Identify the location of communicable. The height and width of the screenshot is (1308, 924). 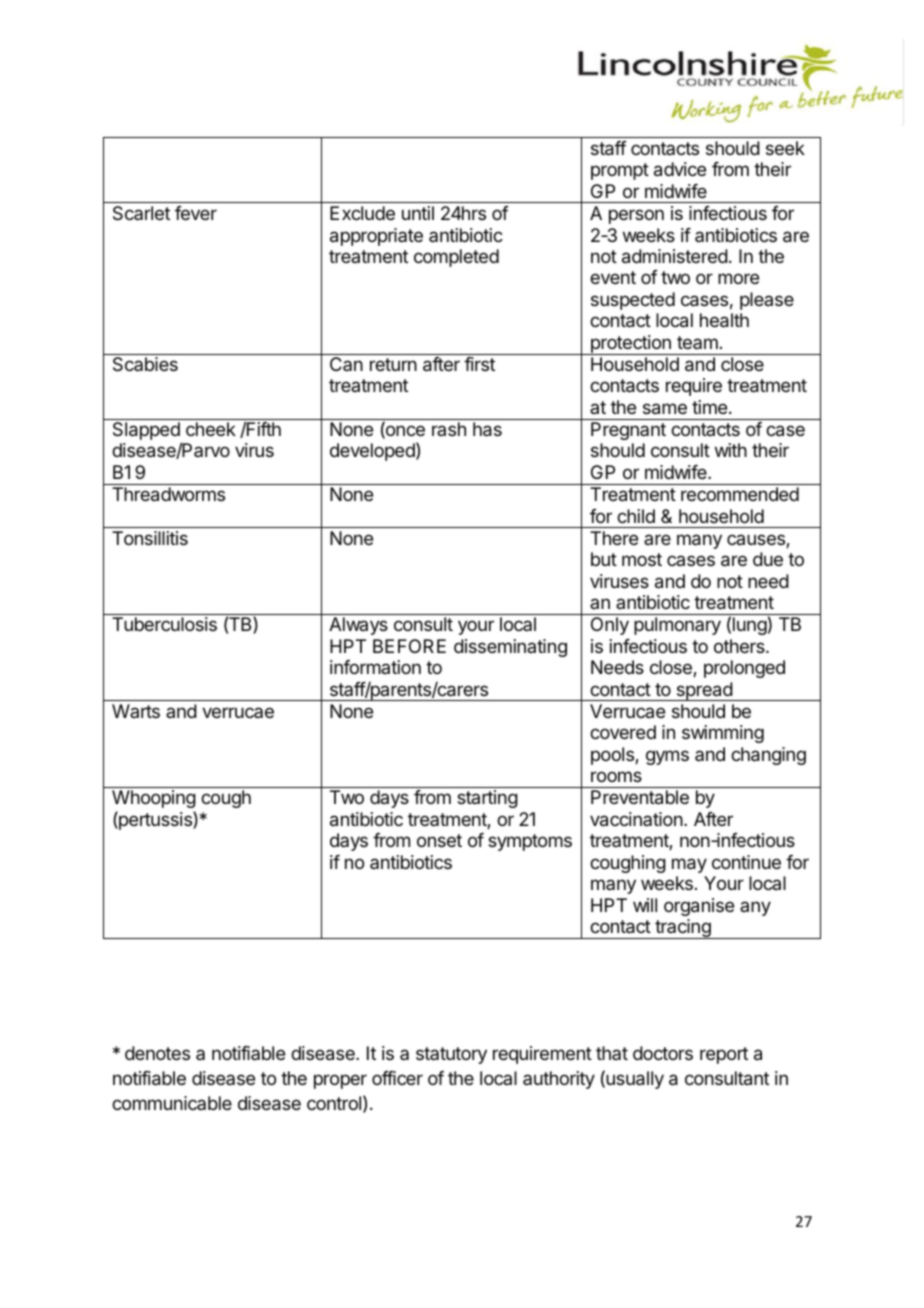
(172, 1103).
